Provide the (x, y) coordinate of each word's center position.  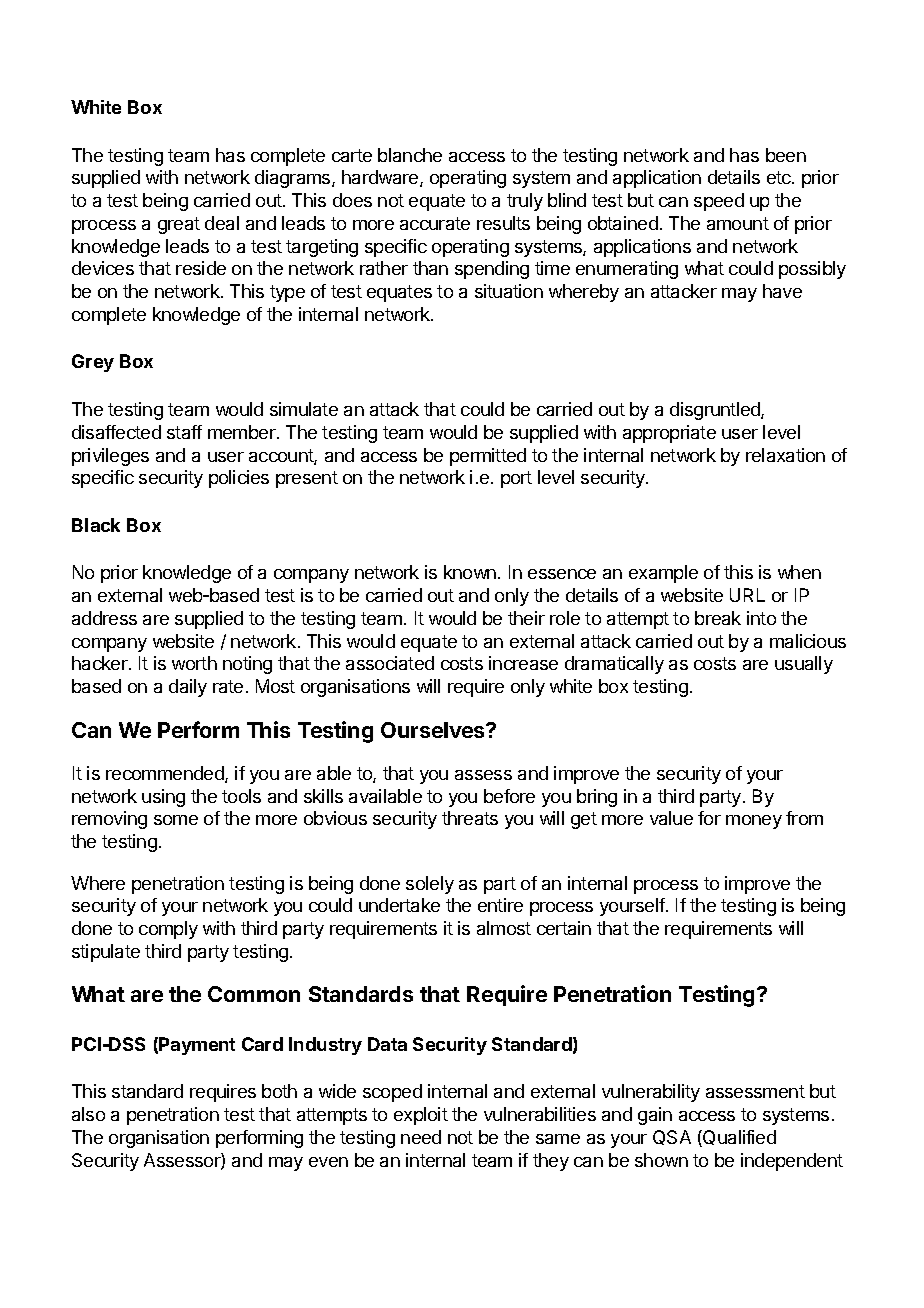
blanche (410, 155)
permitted (488, 457)
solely (430, 885)
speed (719, 202)
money (754, 822)
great (179, 225)
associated (390, 663)
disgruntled (716, 411)
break (718, 618)
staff (184, 432)
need (421, 1137)
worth (194, 663)
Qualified (738, 1138)
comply (168, 930)
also (88, 1114)
